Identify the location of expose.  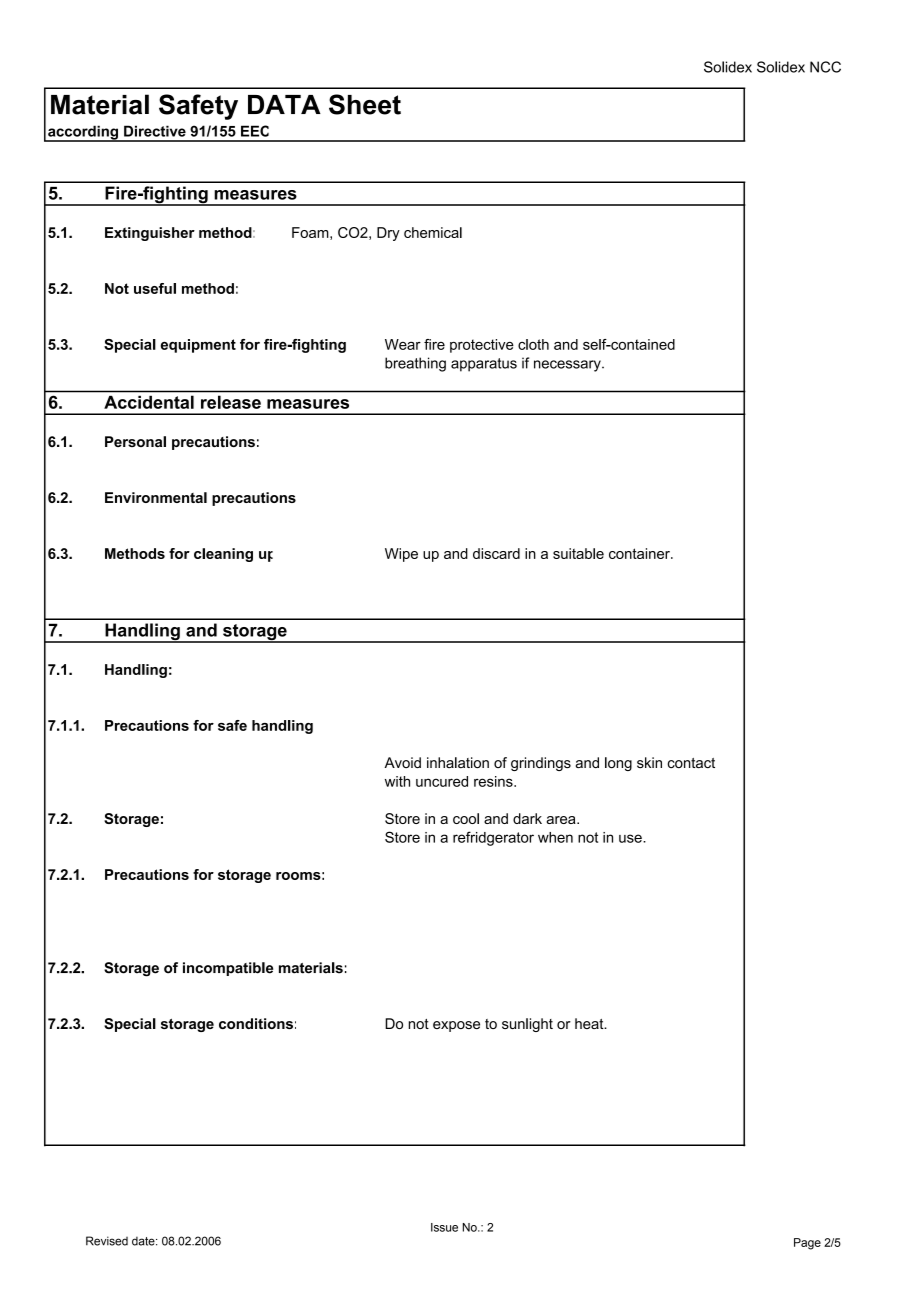
(456, 1026).
